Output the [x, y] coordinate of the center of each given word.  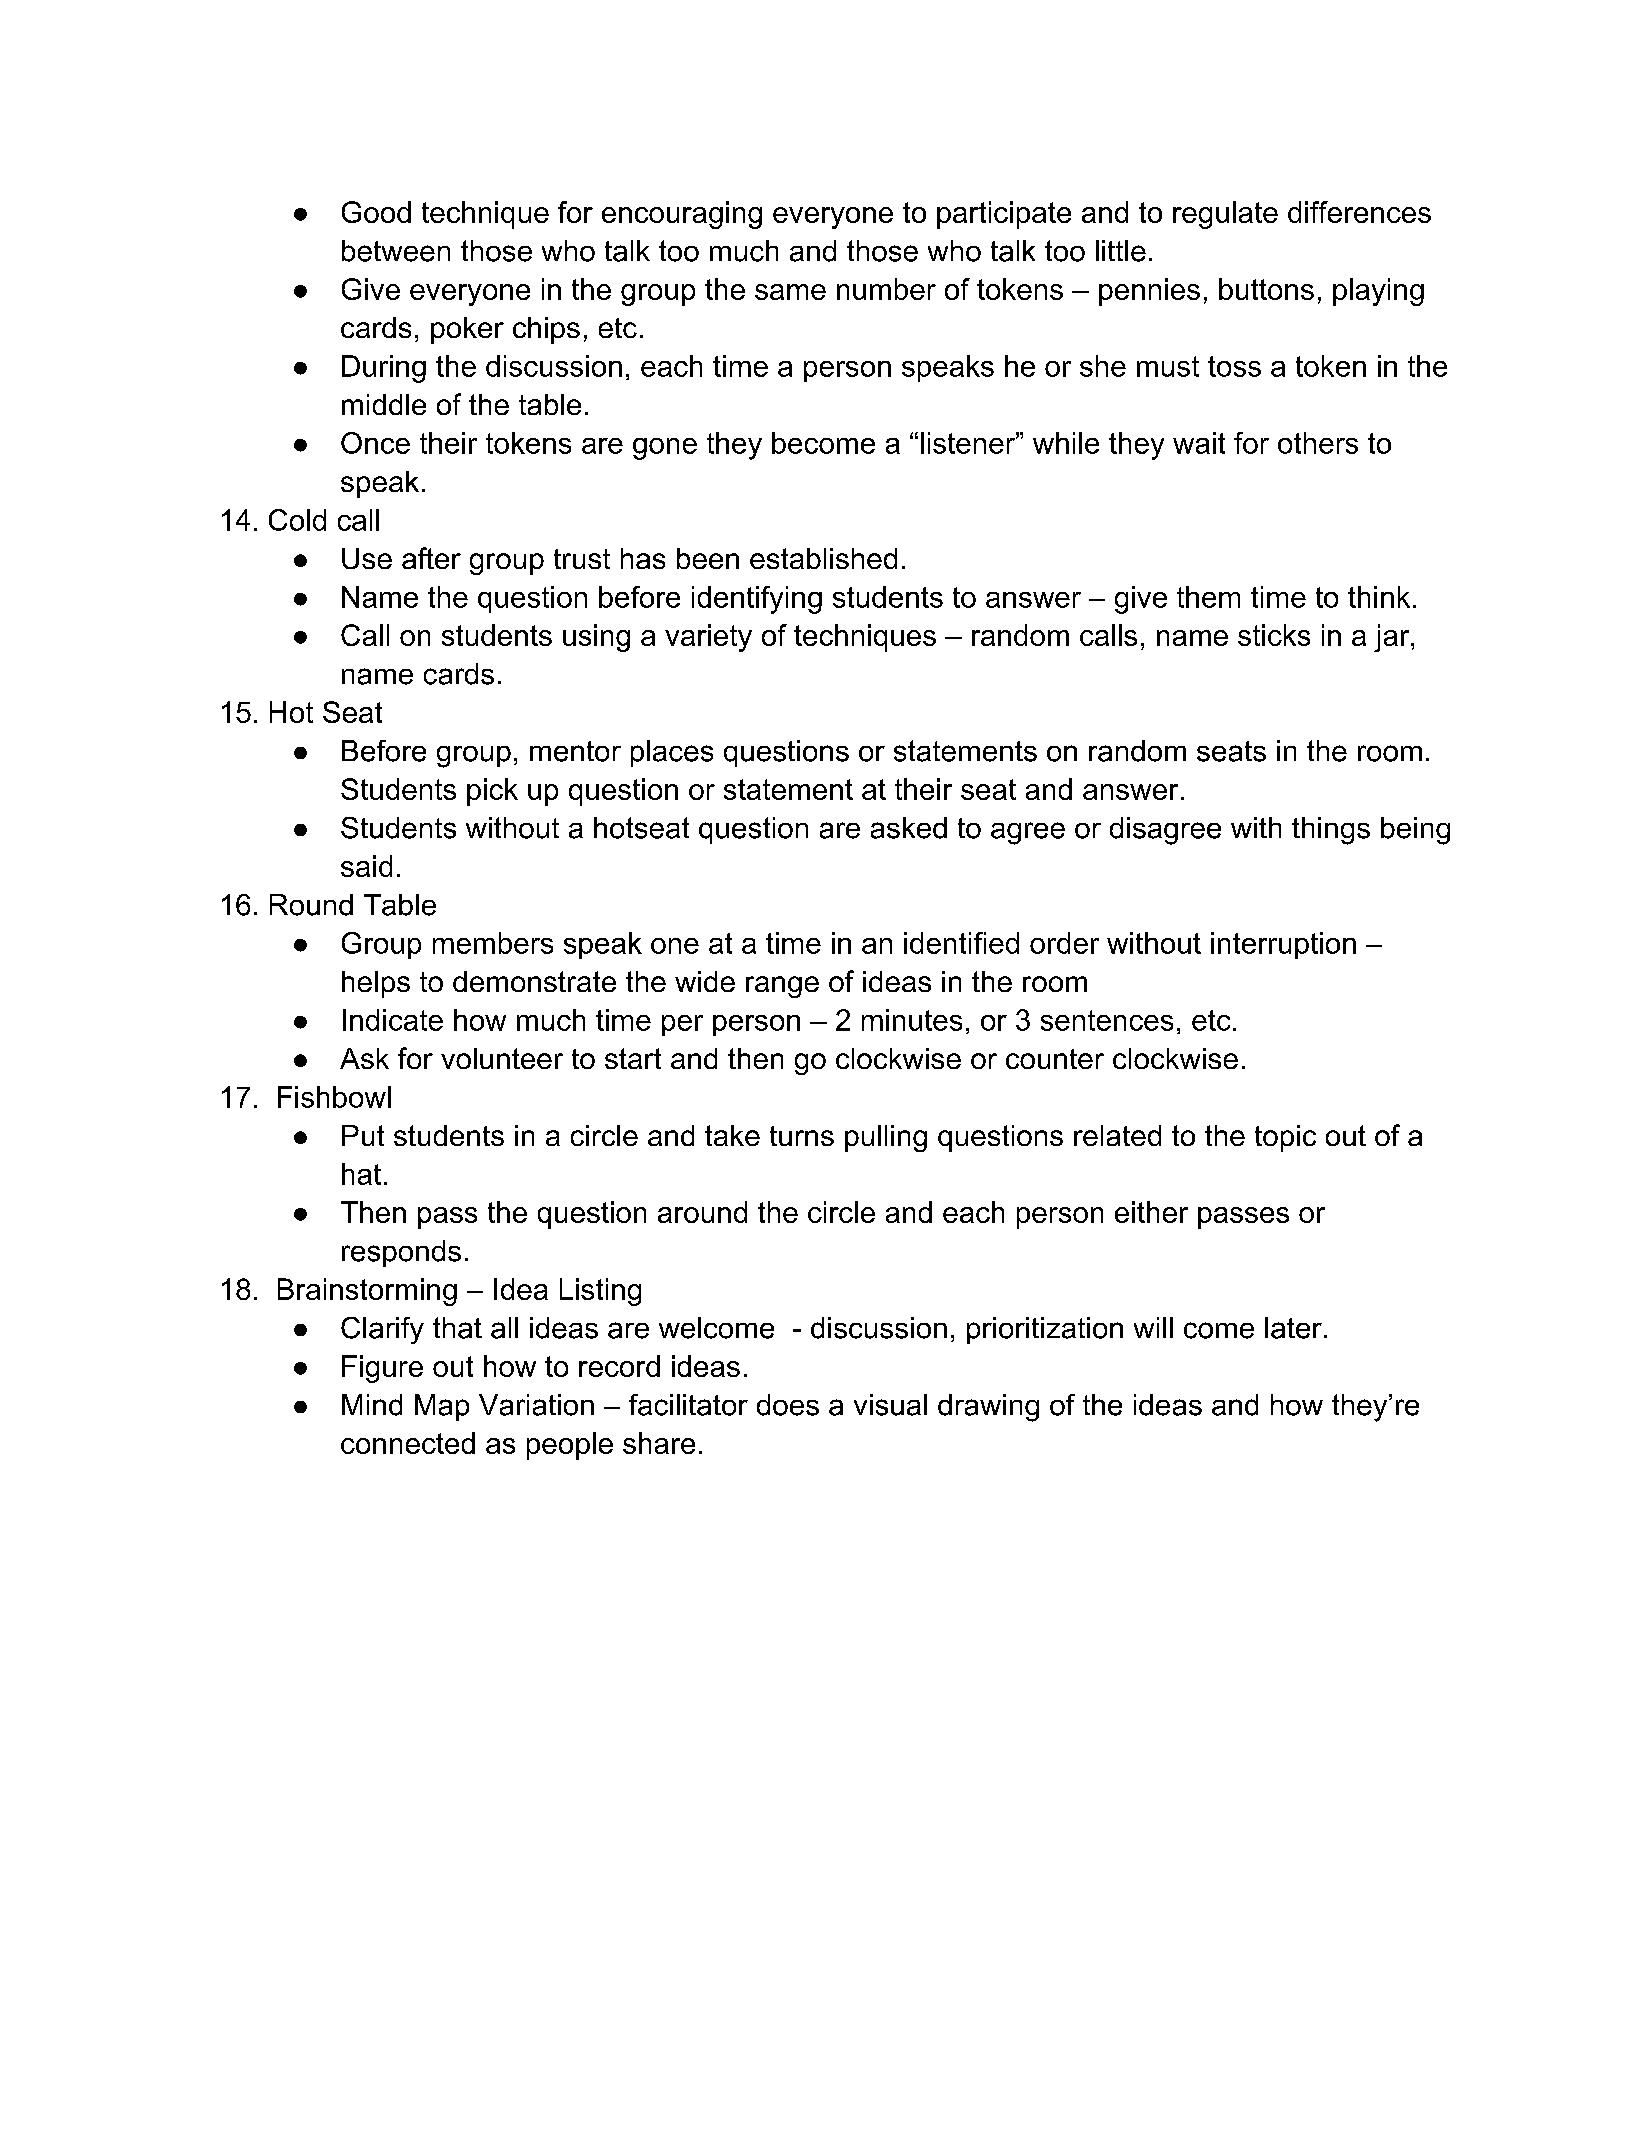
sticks [1274, 635]
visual [890, 1405]
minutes [912, 1020]
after [431, 558]
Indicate [393, 1020]
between [396, 251]
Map [442, 1407]
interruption [1283, 945]
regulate [1225, 215]
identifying [757, 600]
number [886, 289]
